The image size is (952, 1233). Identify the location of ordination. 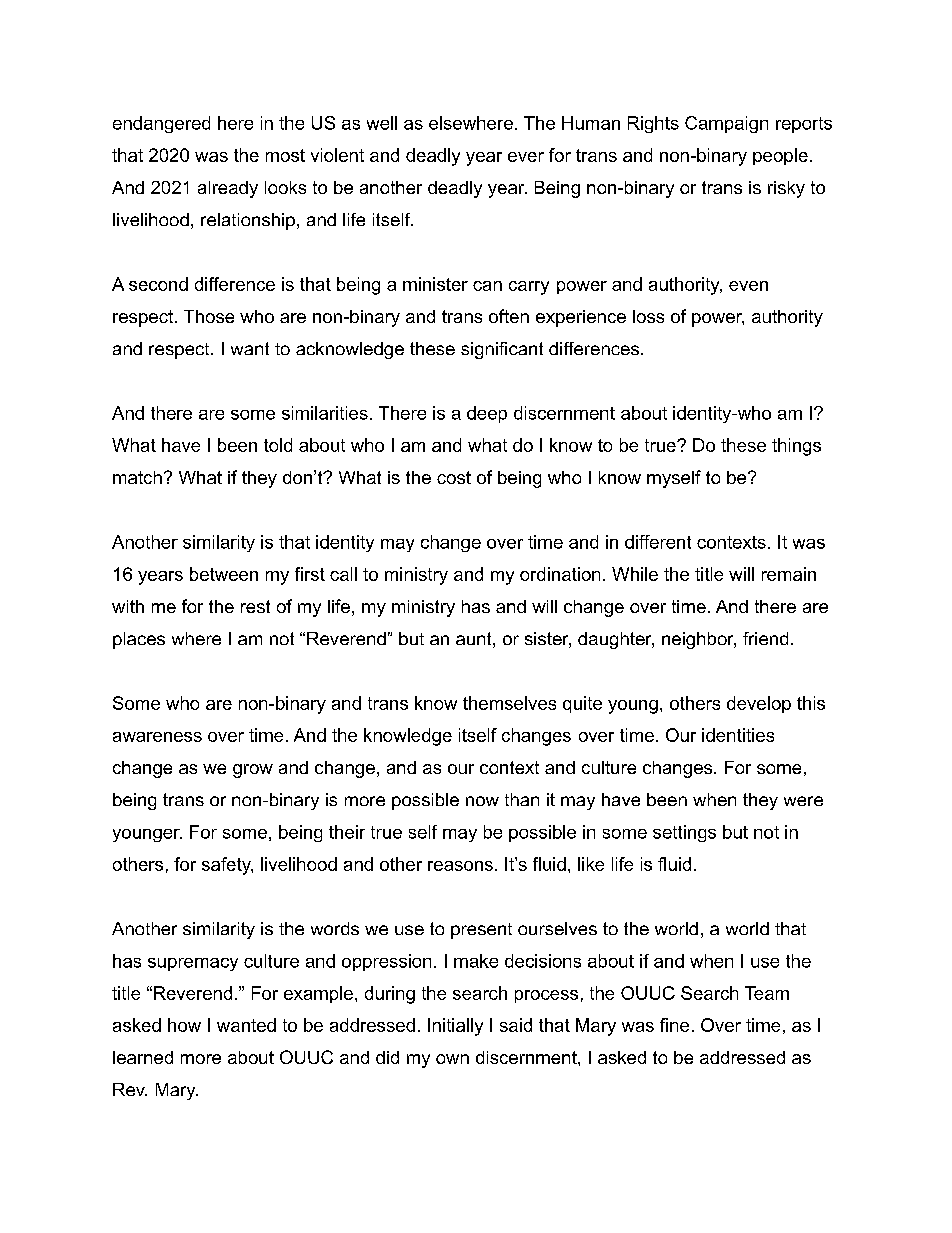
(560, 574).
